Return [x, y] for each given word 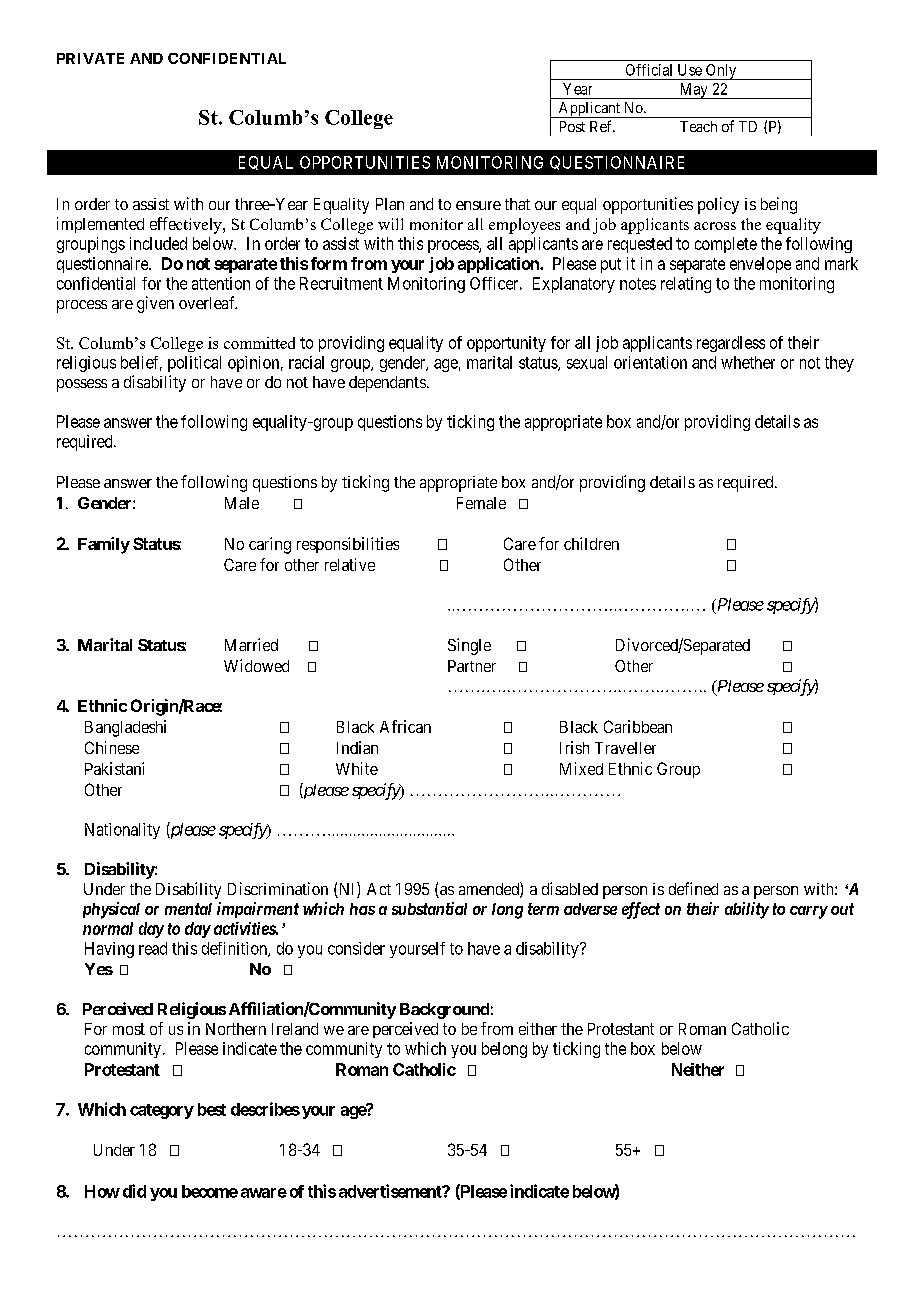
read [153, 948]
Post [572, 126]
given [155, 304]
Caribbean [638, 726]
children [591, 543]
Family [104, 545]
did [134, 1191]
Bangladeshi [125, 728]
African [405, 726]
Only [721, 72]
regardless [731, 344]
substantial [429, 908]
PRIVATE [90, 58]
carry [809, 912]
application [499, 265]
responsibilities [348, 545]
